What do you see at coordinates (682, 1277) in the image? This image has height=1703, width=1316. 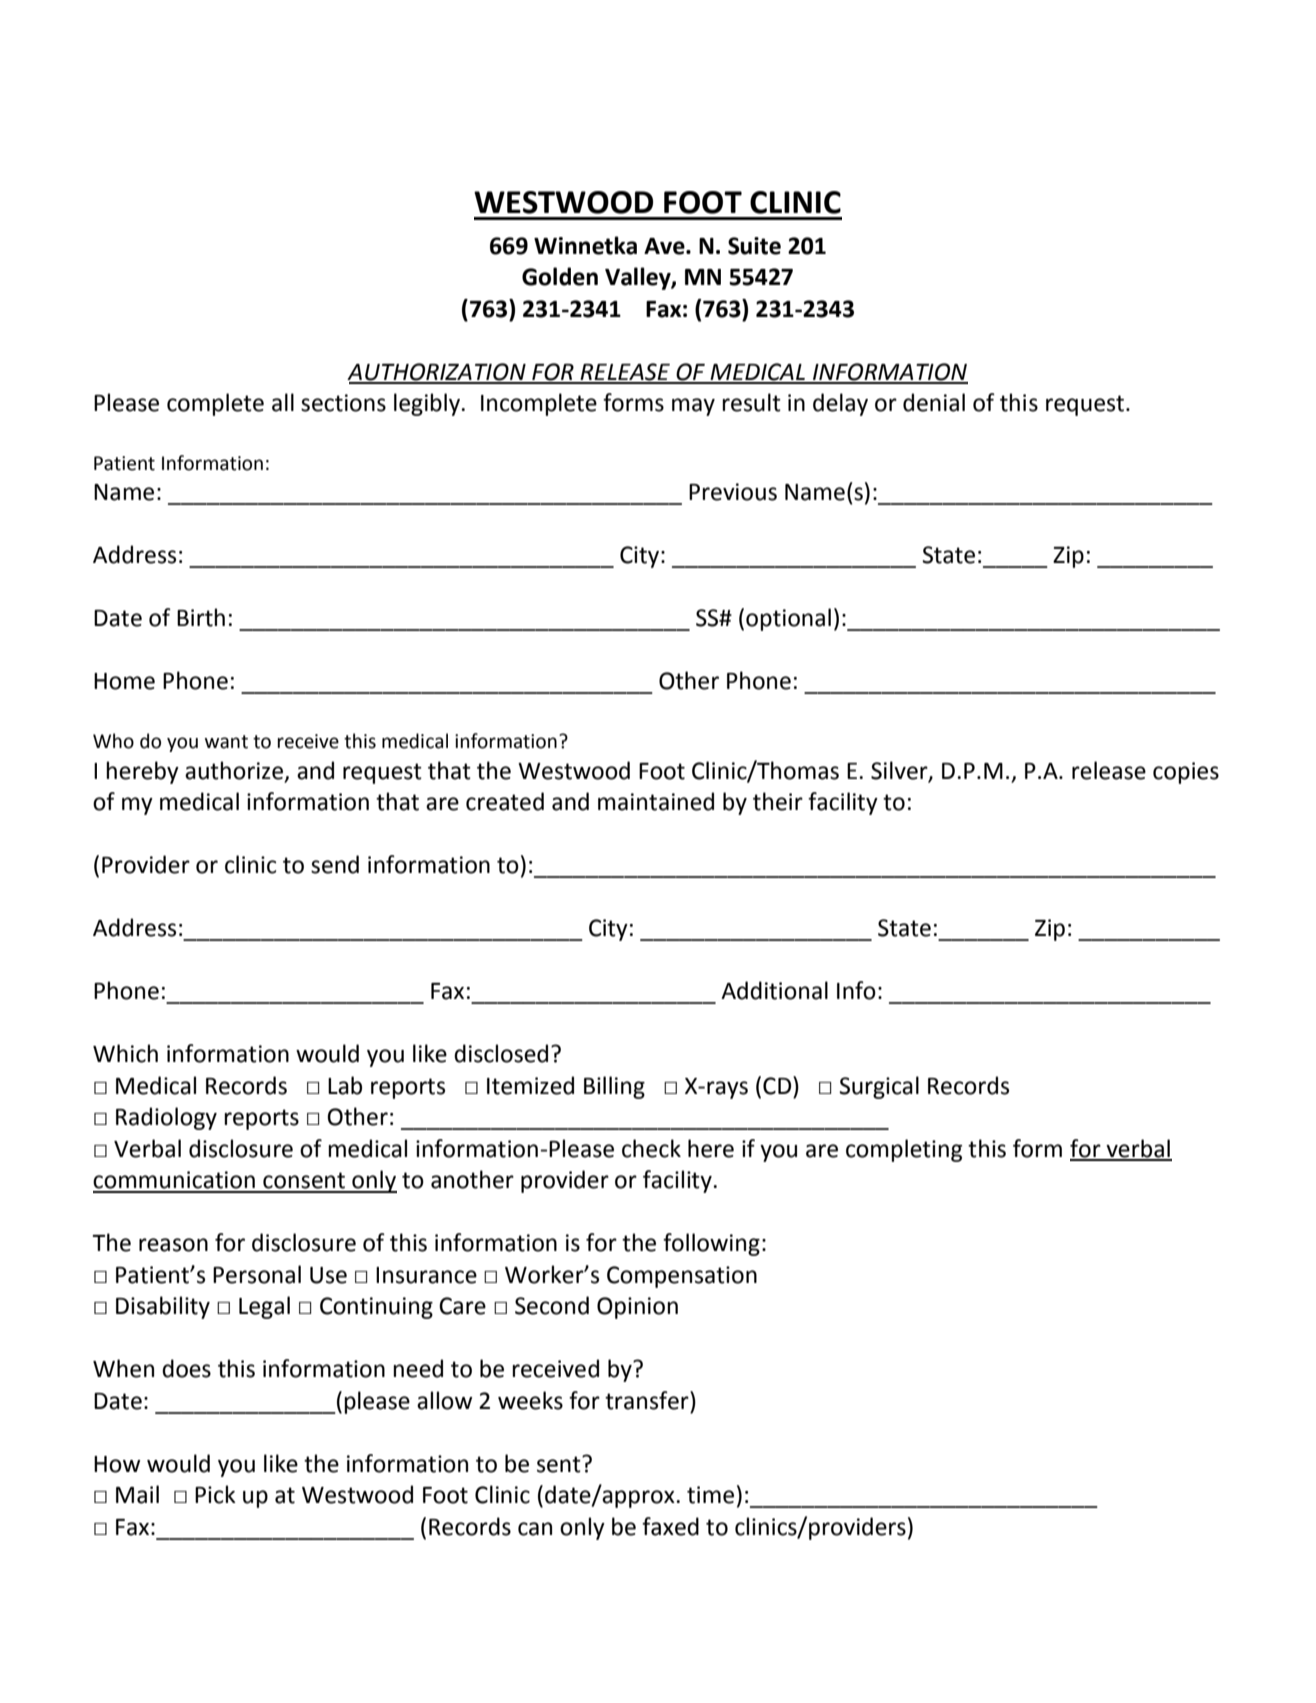 I see `Compensation` at bounding box center [682, 1277].
